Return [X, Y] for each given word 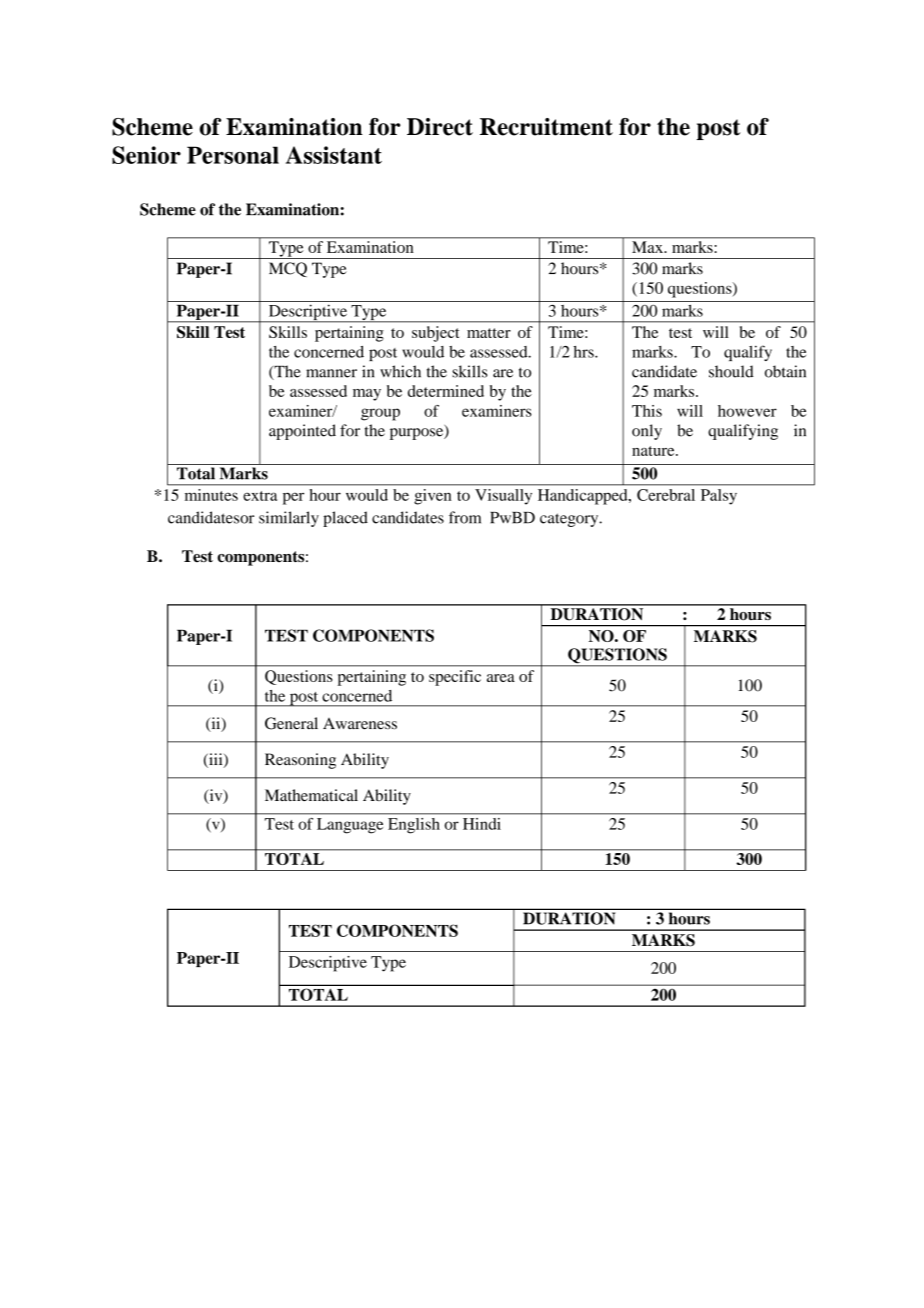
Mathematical [311, 795]
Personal [233, 155]
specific [455, 678]
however [747, 411]
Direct [440, 127]
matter [489, 333]
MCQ [288, 269]
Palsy [719, 497]
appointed [302, 432]
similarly [289, 519]
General [291, 723]
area [501, 678]
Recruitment [546, 127]
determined [446, 391]
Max [647, 247]
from [465, 517]
